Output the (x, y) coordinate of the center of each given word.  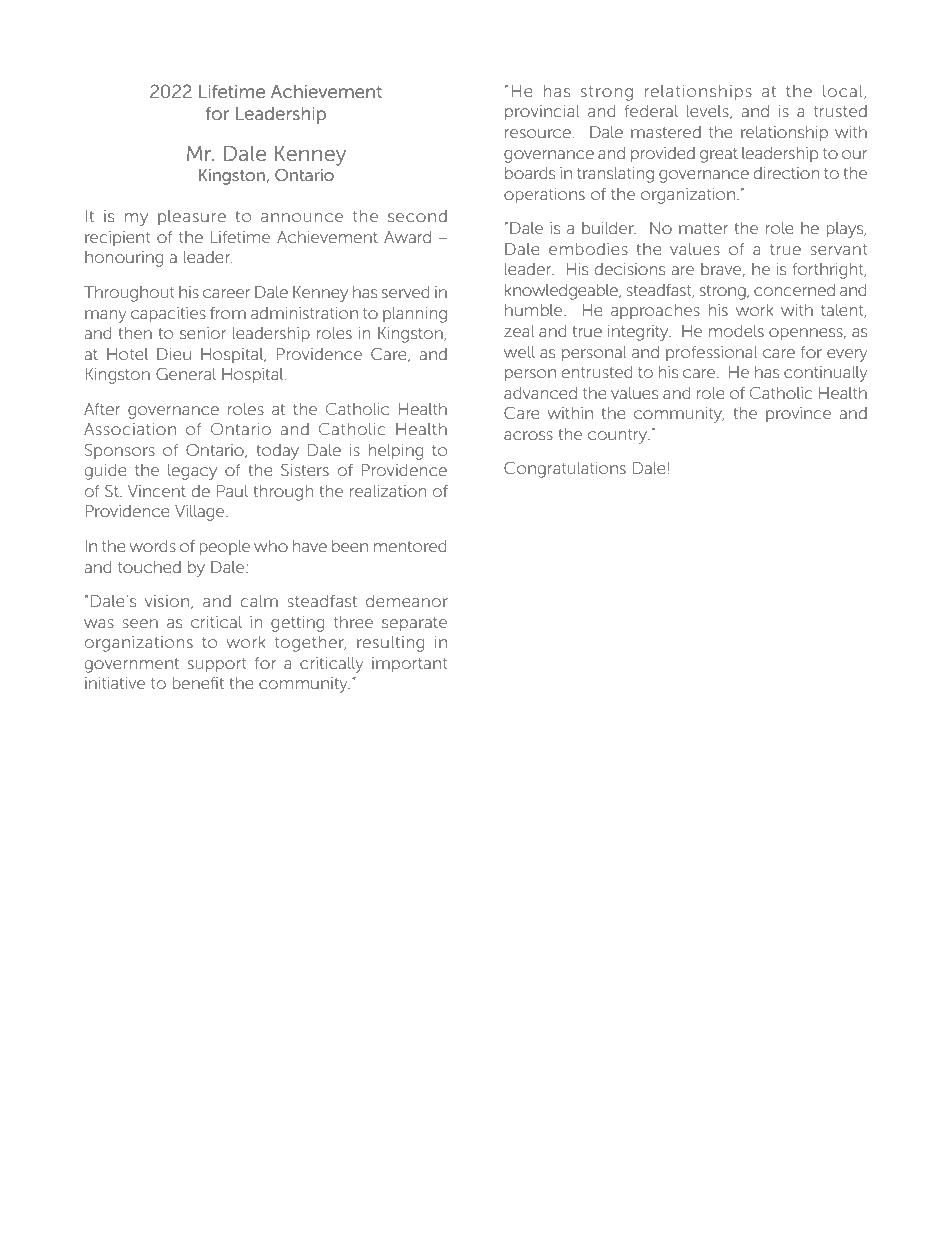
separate (414, 624)
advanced (540, 393)
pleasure (192, 218)
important (409, 665)
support (217, 665)
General (186, 374)
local (844, 92)
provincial (542, 113)
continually (825, 374)
